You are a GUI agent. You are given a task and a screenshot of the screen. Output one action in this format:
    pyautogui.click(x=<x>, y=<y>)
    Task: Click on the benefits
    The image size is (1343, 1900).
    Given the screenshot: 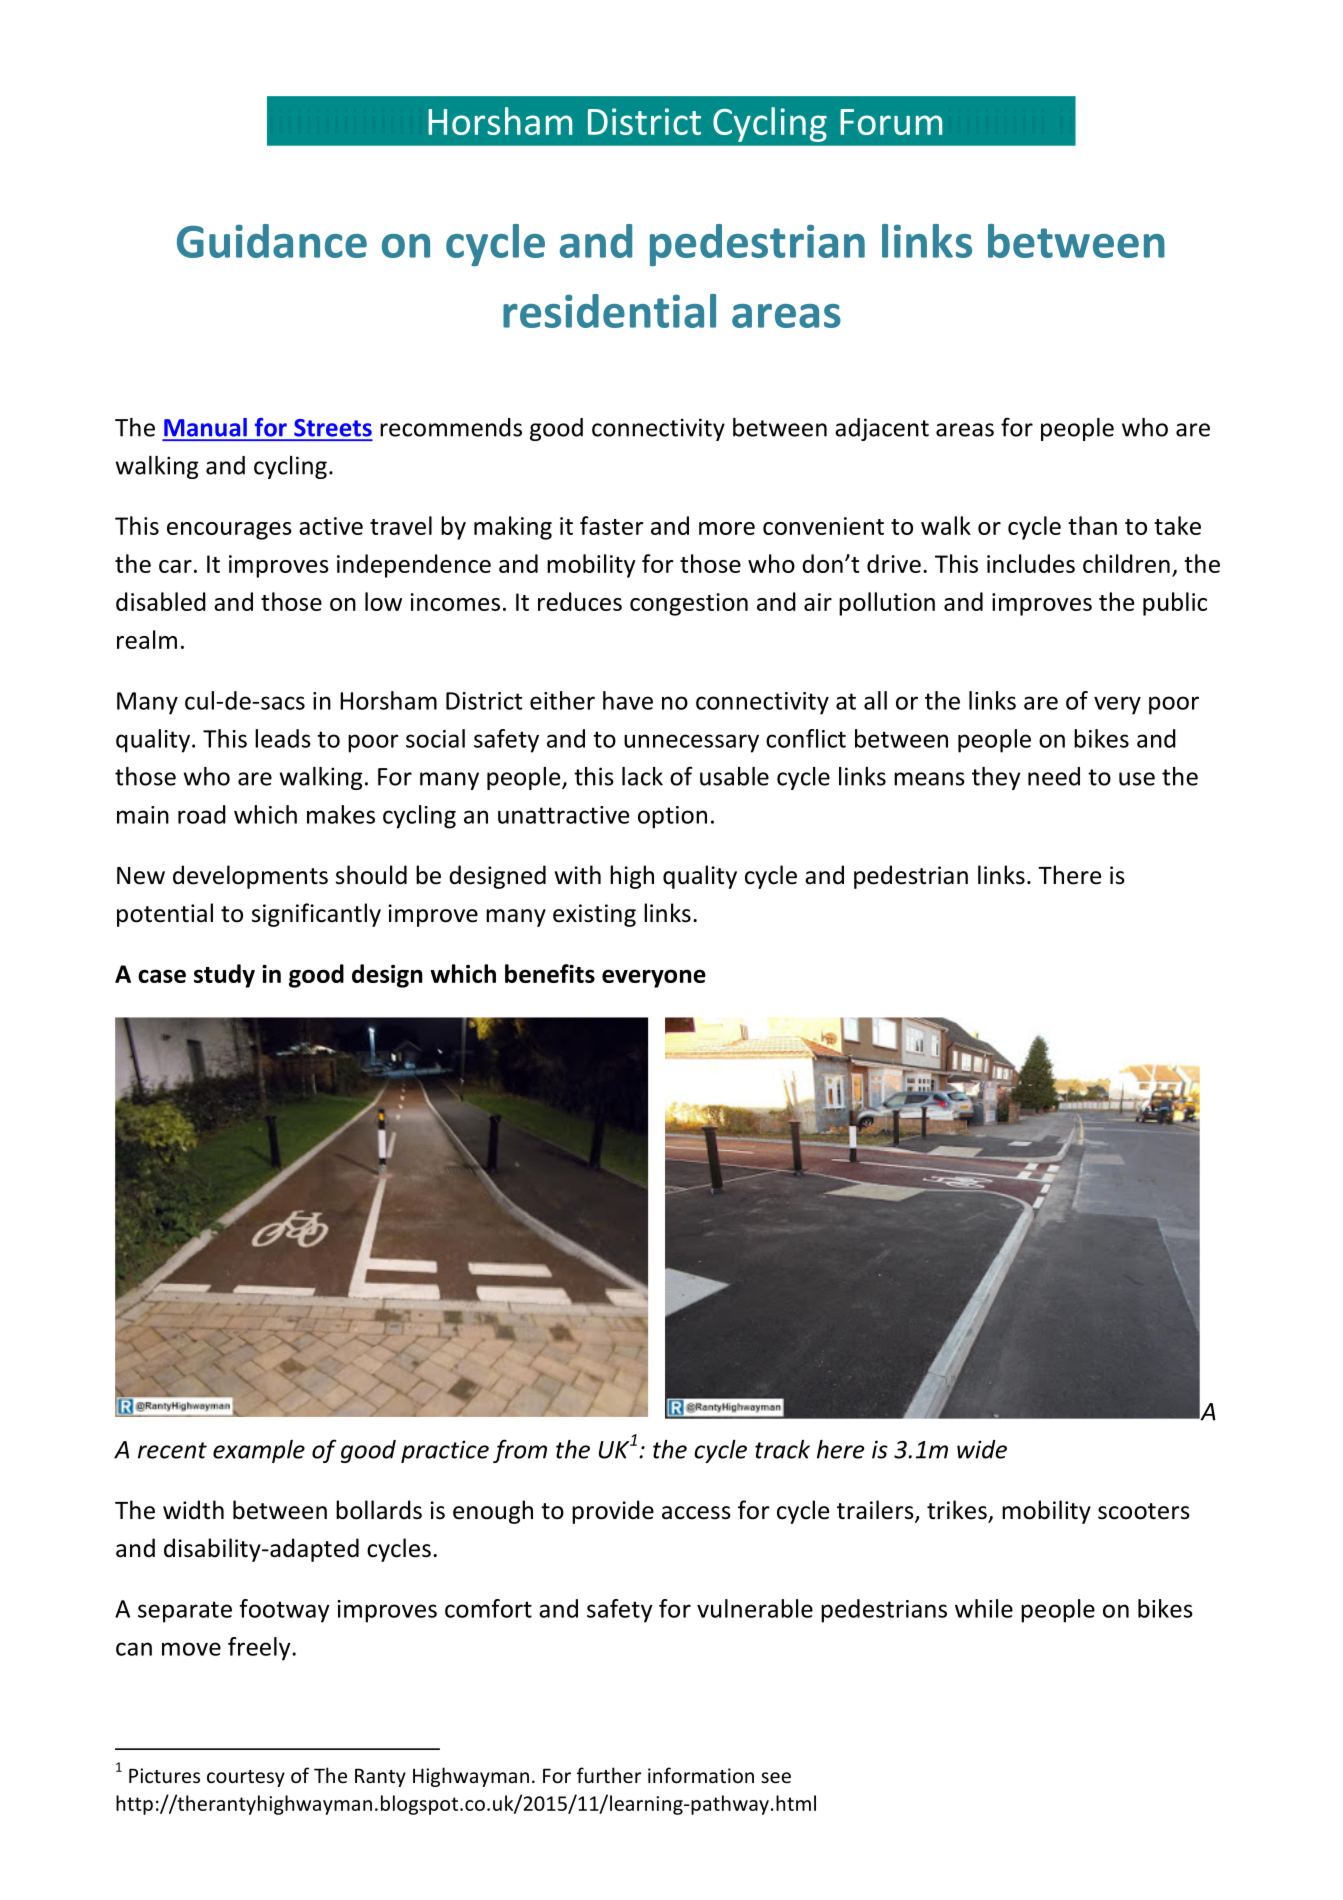 What is the action you would take?
    pyautogui.click(x=550, y=973)
